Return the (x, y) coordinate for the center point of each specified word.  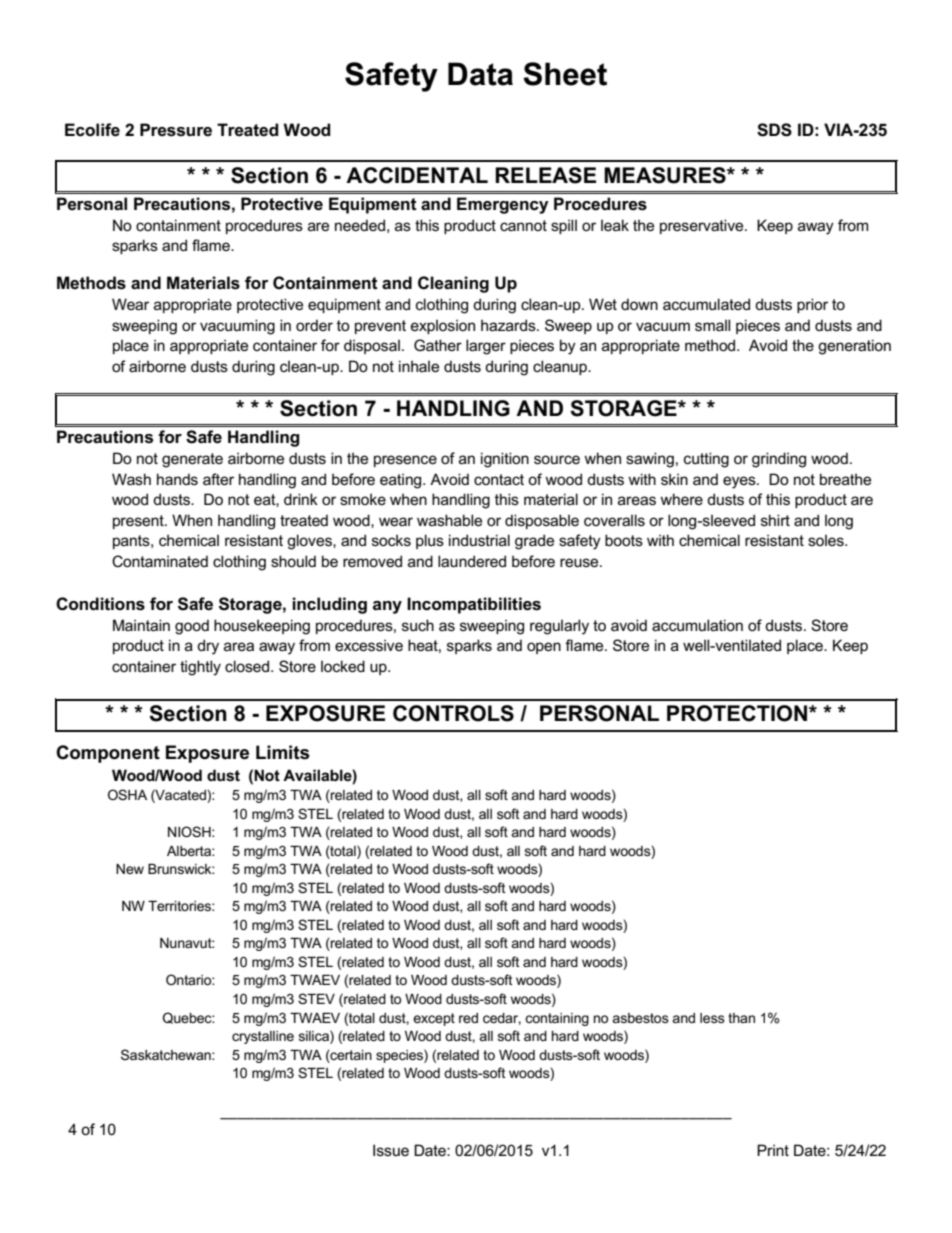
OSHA (127, 794)
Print (773, 1150)
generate (192, 460)
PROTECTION (737, 713)
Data (480, 74)
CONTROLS (453, 713)
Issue (391, 1150)
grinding (779, 460)
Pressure (176, 130)
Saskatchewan (167, 1054)
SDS (774, 130)
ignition (505, 460)
